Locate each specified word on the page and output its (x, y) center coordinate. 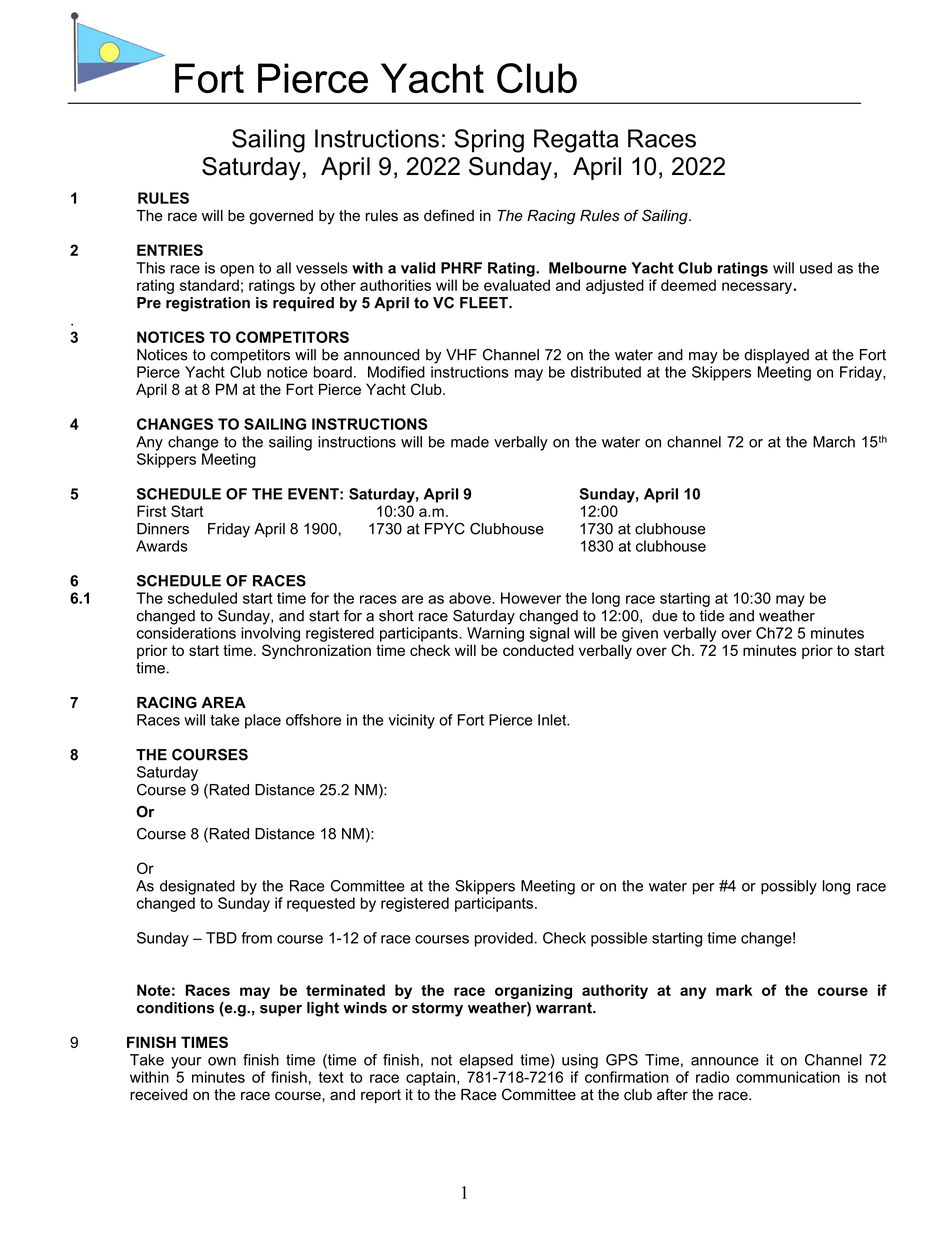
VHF (461, 354)
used (816, 268)
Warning (495, 634)
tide (712, 616)
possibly (789, 887)
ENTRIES (170, 250)
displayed (776, 356)
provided (504, 939)
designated (197, 887)
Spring (489, 141)
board (333, 372)
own (222, 1061)
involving (270, 634)
